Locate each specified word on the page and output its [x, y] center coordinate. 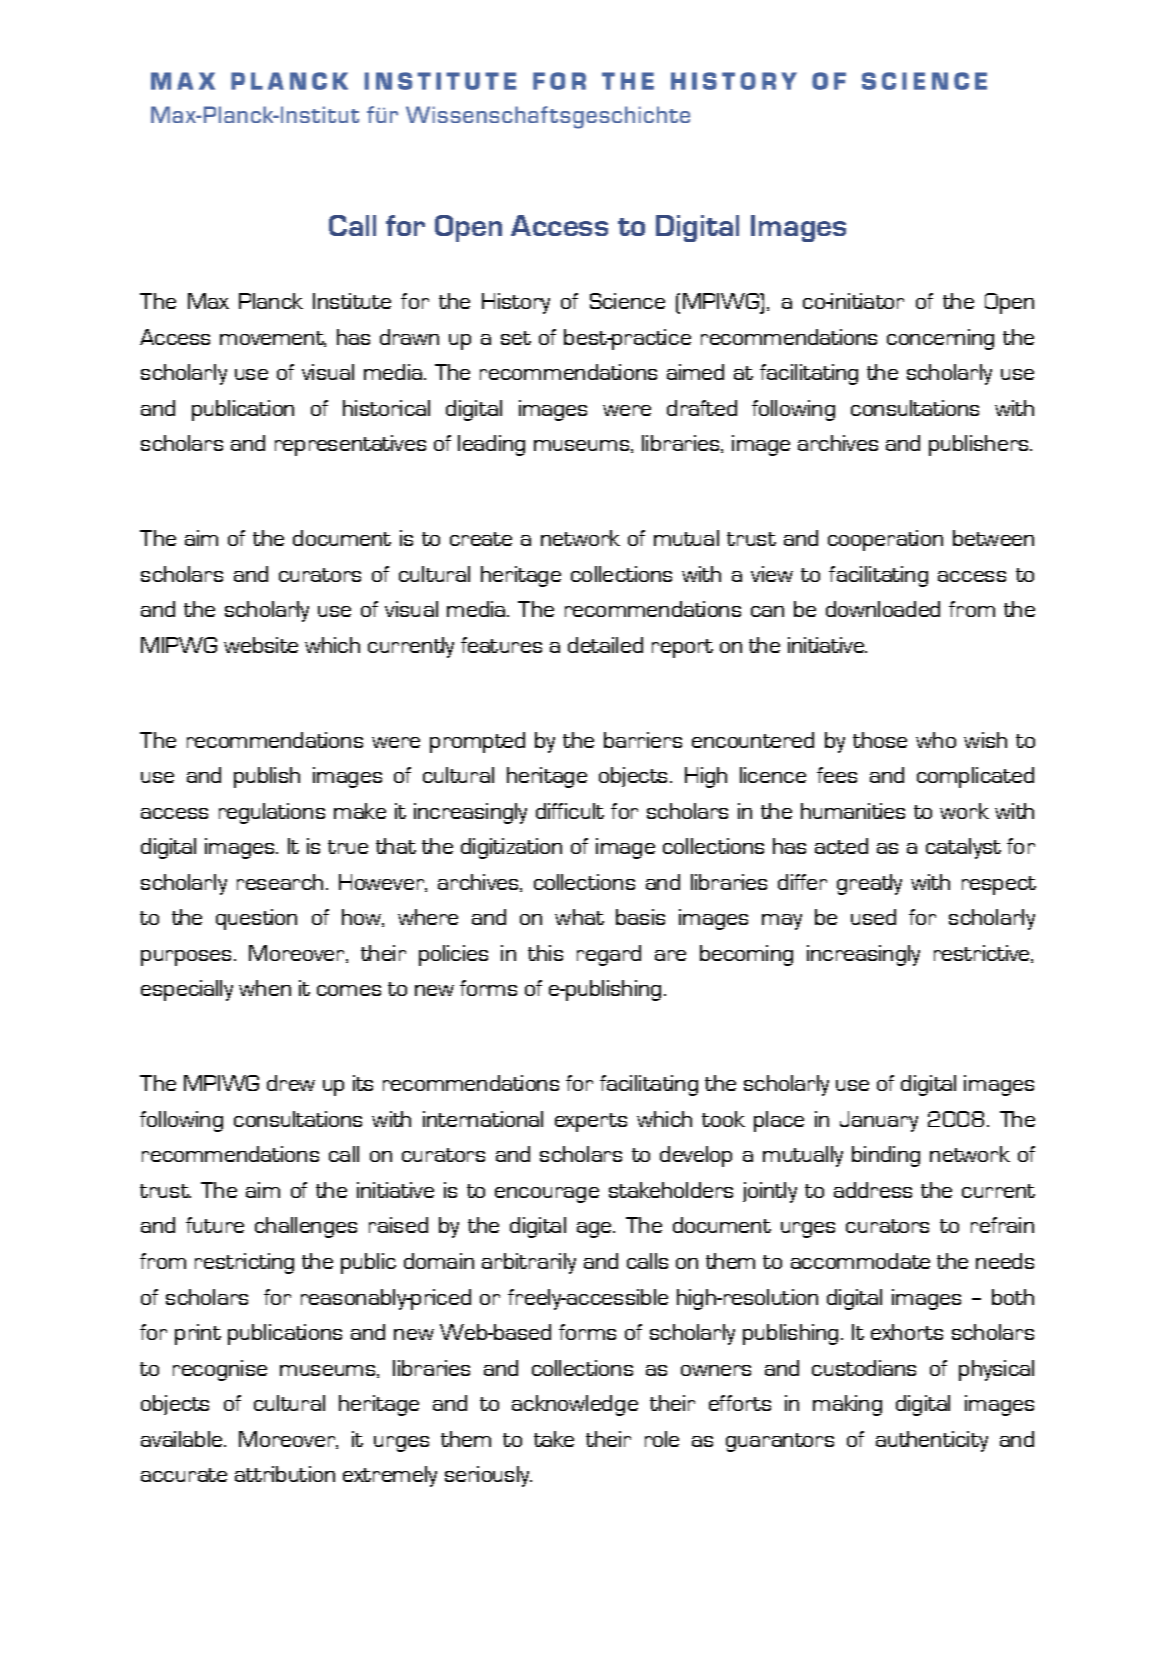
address [873, 1190]
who [936, 740]
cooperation [885, 540]
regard [609, 955]
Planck [271, 301]
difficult [570, 811]
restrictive [983, 954]
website [261, 645]
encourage [547, 1195]
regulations [272, 813]
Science [627, 301]
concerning [940, 339]
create [481, 539]
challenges [306, 1227]
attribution [285, 1474]
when [265, 988]
